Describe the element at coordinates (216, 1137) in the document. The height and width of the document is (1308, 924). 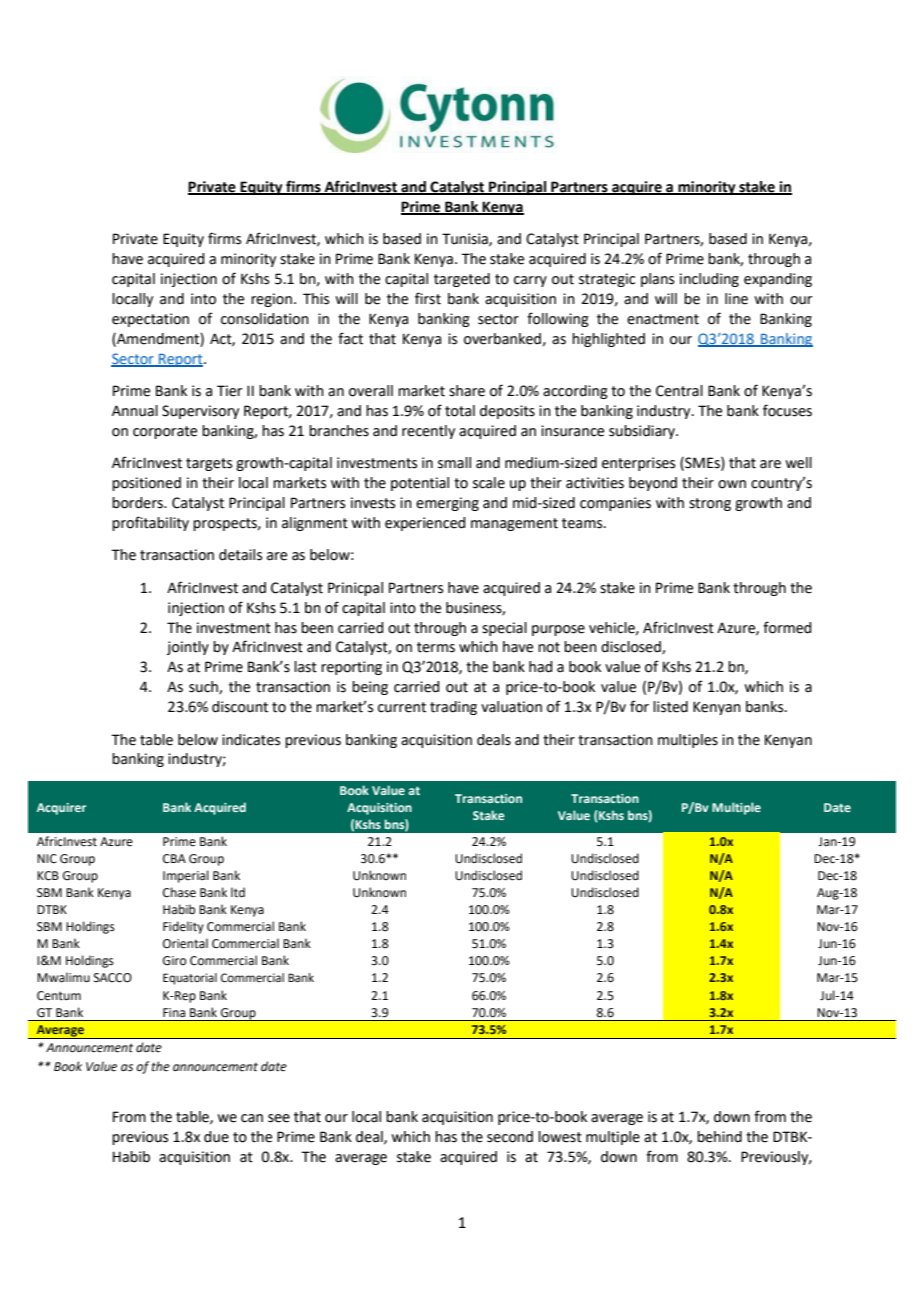
I see `due` at that location.
